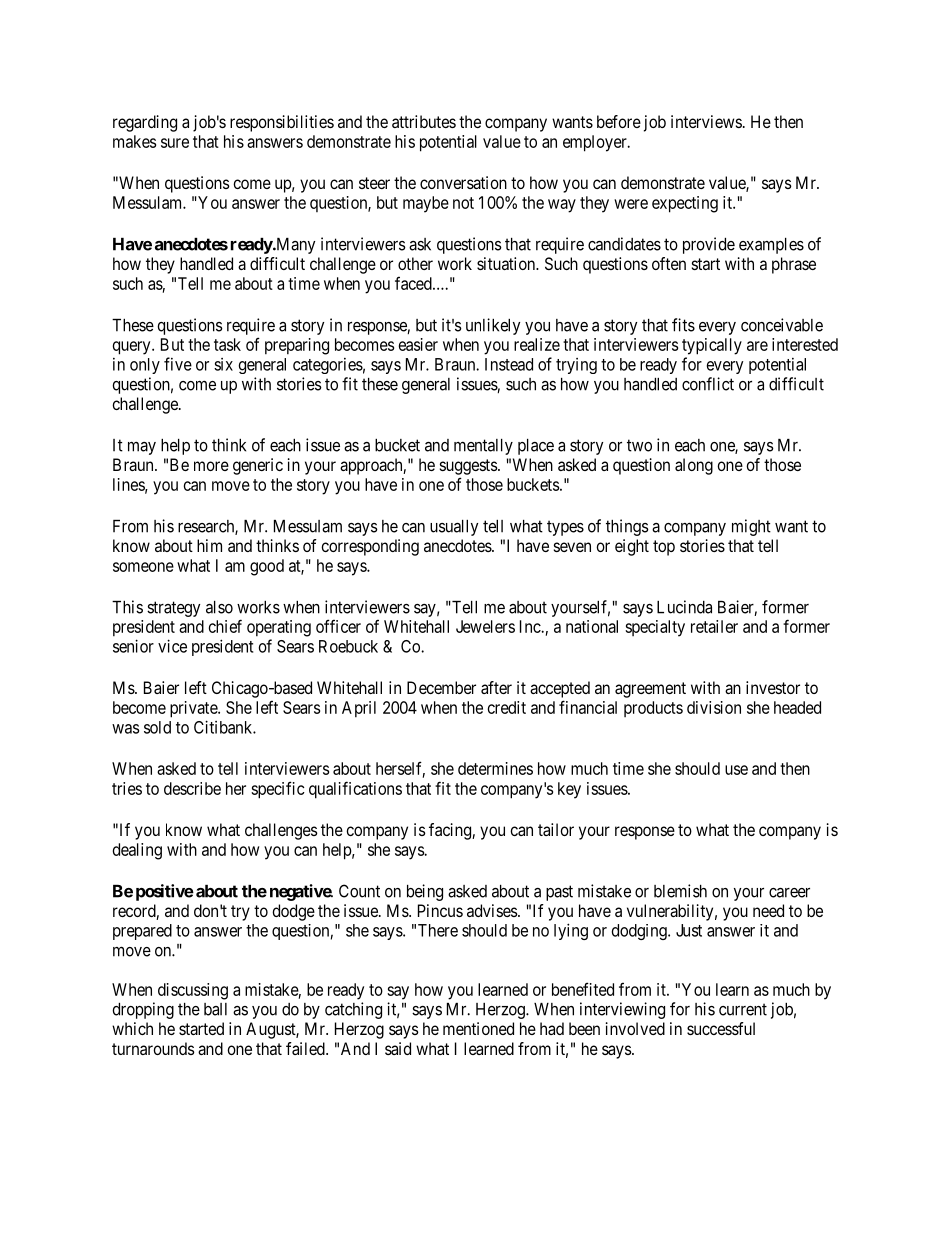  What do you see at coordinates (509, 364) in the screenshot?
I see `Instead` at bounding box center [509, 364].
